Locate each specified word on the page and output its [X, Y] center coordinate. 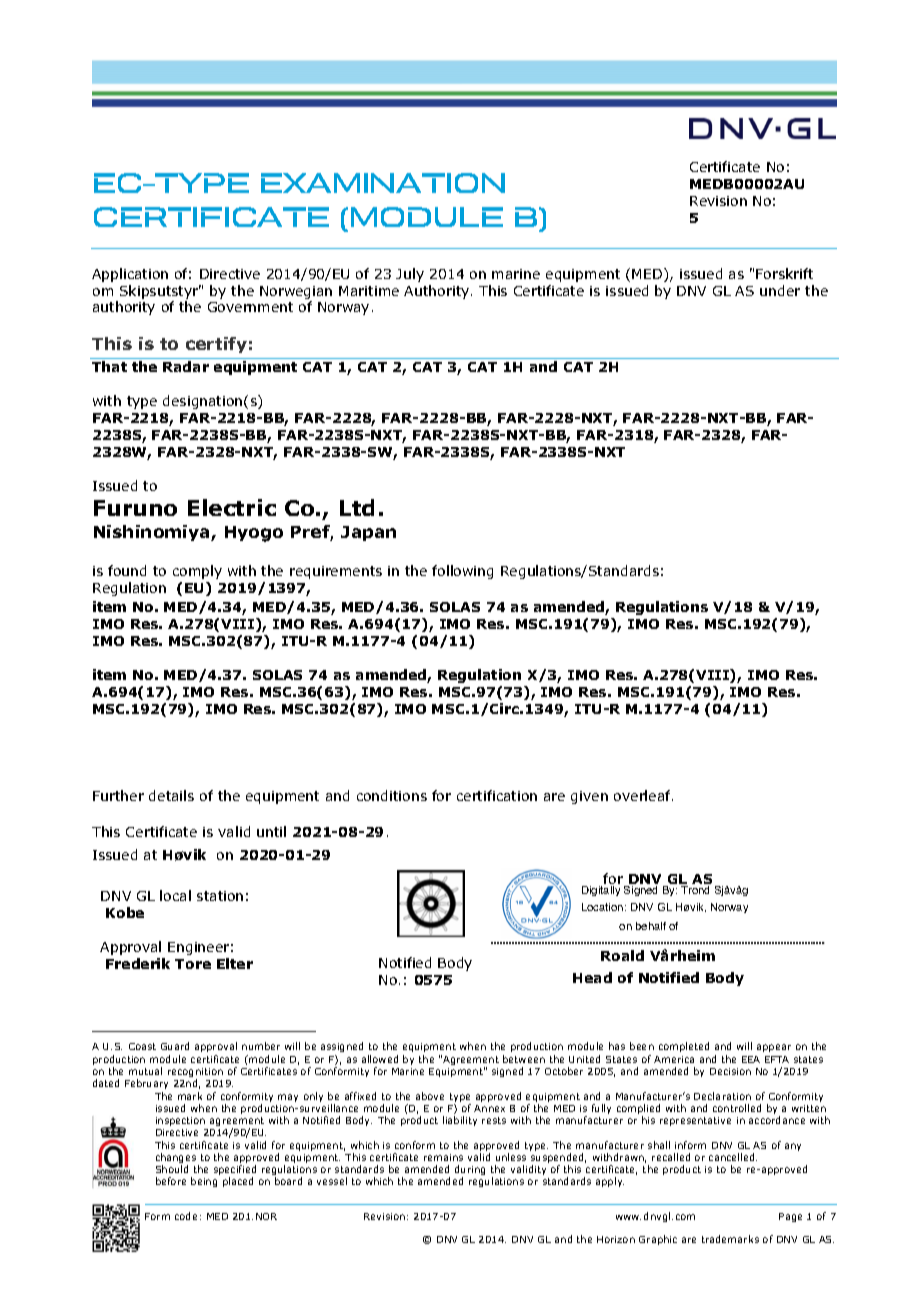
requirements [336, 572]
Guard [175, 1046]
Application [130, 275]
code [186, 1216]
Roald [622, 955]
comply [197, 572]
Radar [186, 366]
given [589, 797]
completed [684, 1047]
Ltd [357, 507]
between [524, 1059]
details [171, 795]
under [780, 290]
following [462, 572]
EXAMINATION [383, 183]
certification [497, 795]
